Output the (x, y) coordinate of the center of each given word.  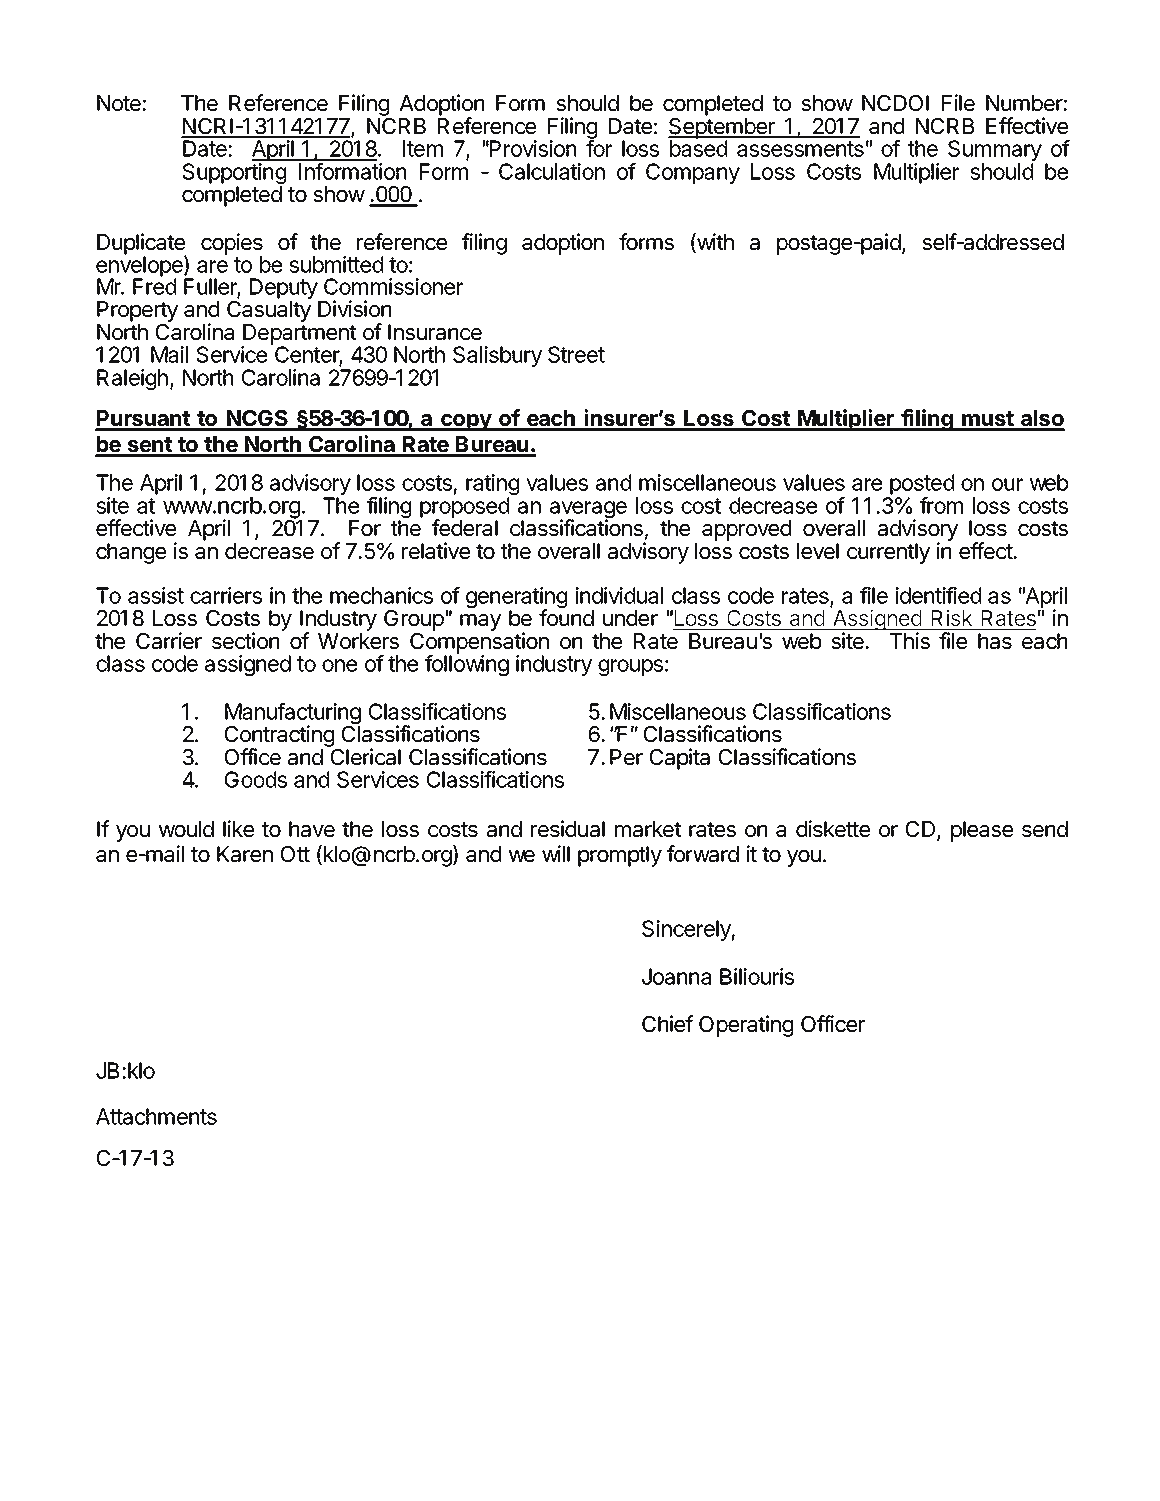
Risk (952, 619)
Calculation (552, 171)
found (566, 618)
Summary (995, 152)
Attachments (156, 1116)
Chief (667, 1024)
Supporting (234, 175)
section (245, 641)
